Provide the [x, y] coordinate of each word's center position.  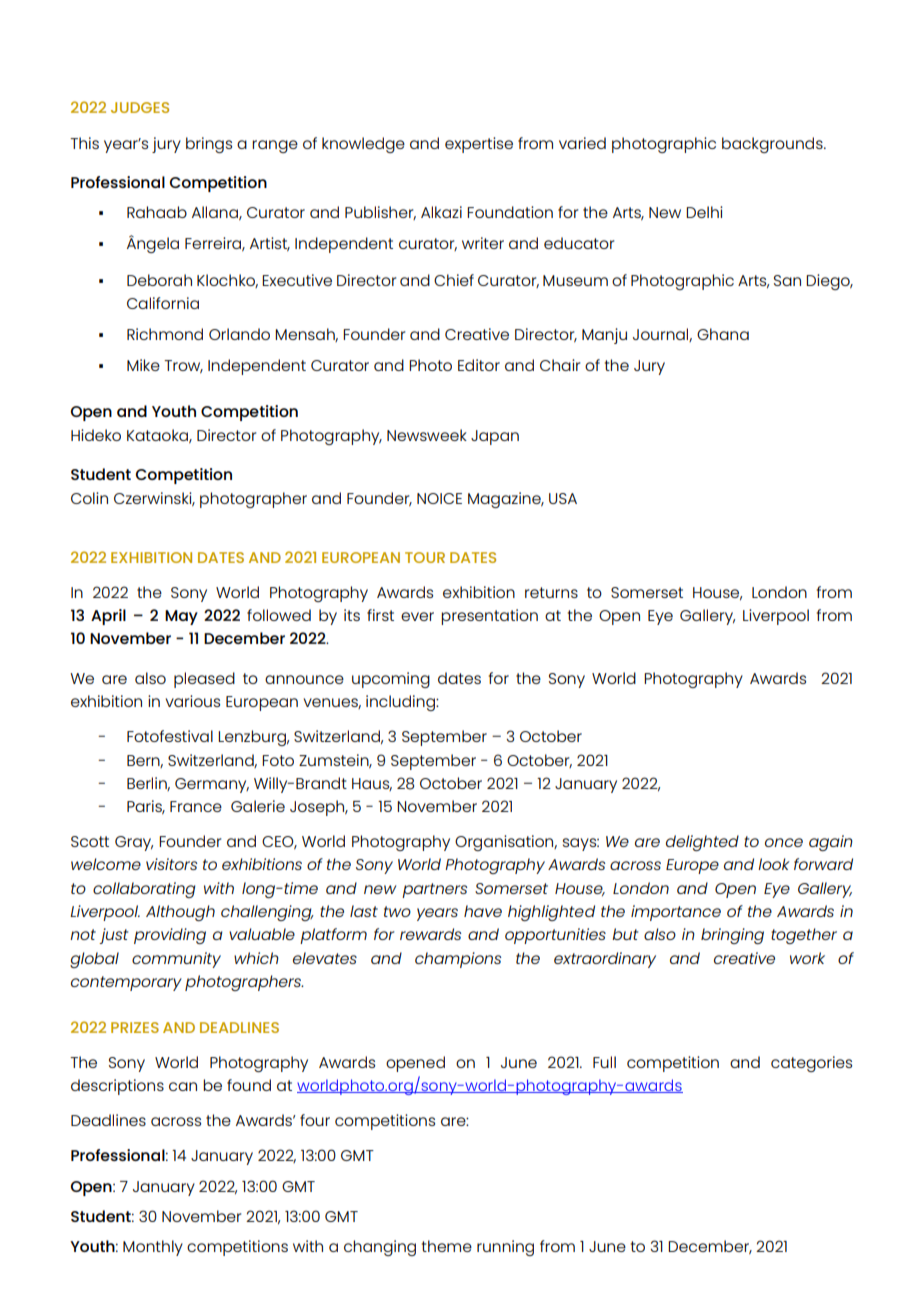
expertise [479, 145]
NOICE [439, 498]
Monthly [153, 1248]
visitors [171, 864]
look [774, 864]
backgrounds [773, 145]
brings [209, 145]
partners [434, 890]
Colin [89, 498]
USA [563, 498]
